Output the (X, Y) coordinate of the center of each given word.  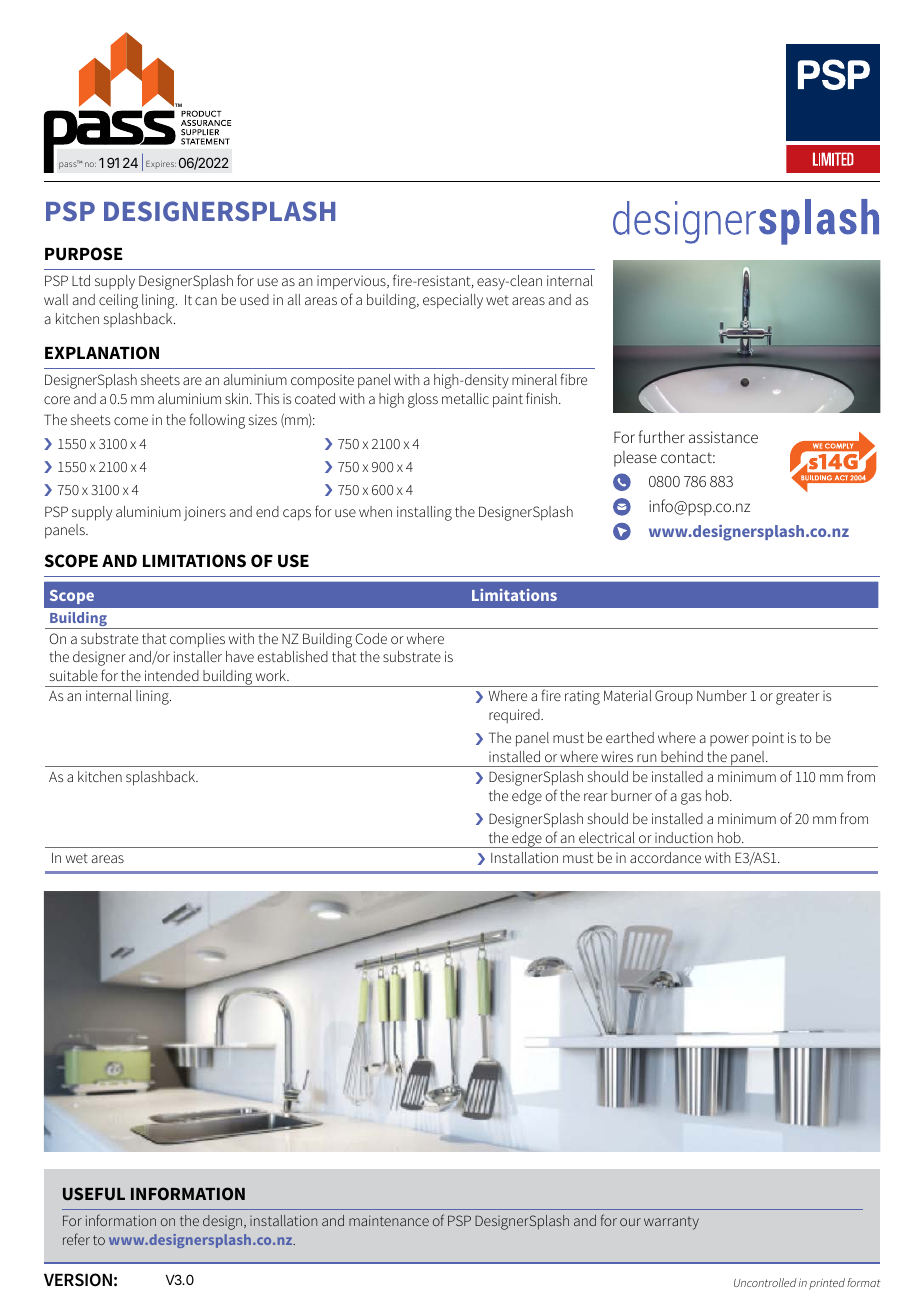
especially (453, 301)
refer (76, 1239)
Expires (161, 165)
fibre (573, 379)
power (729, 740)
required (515, 716)
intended (172, 675)
